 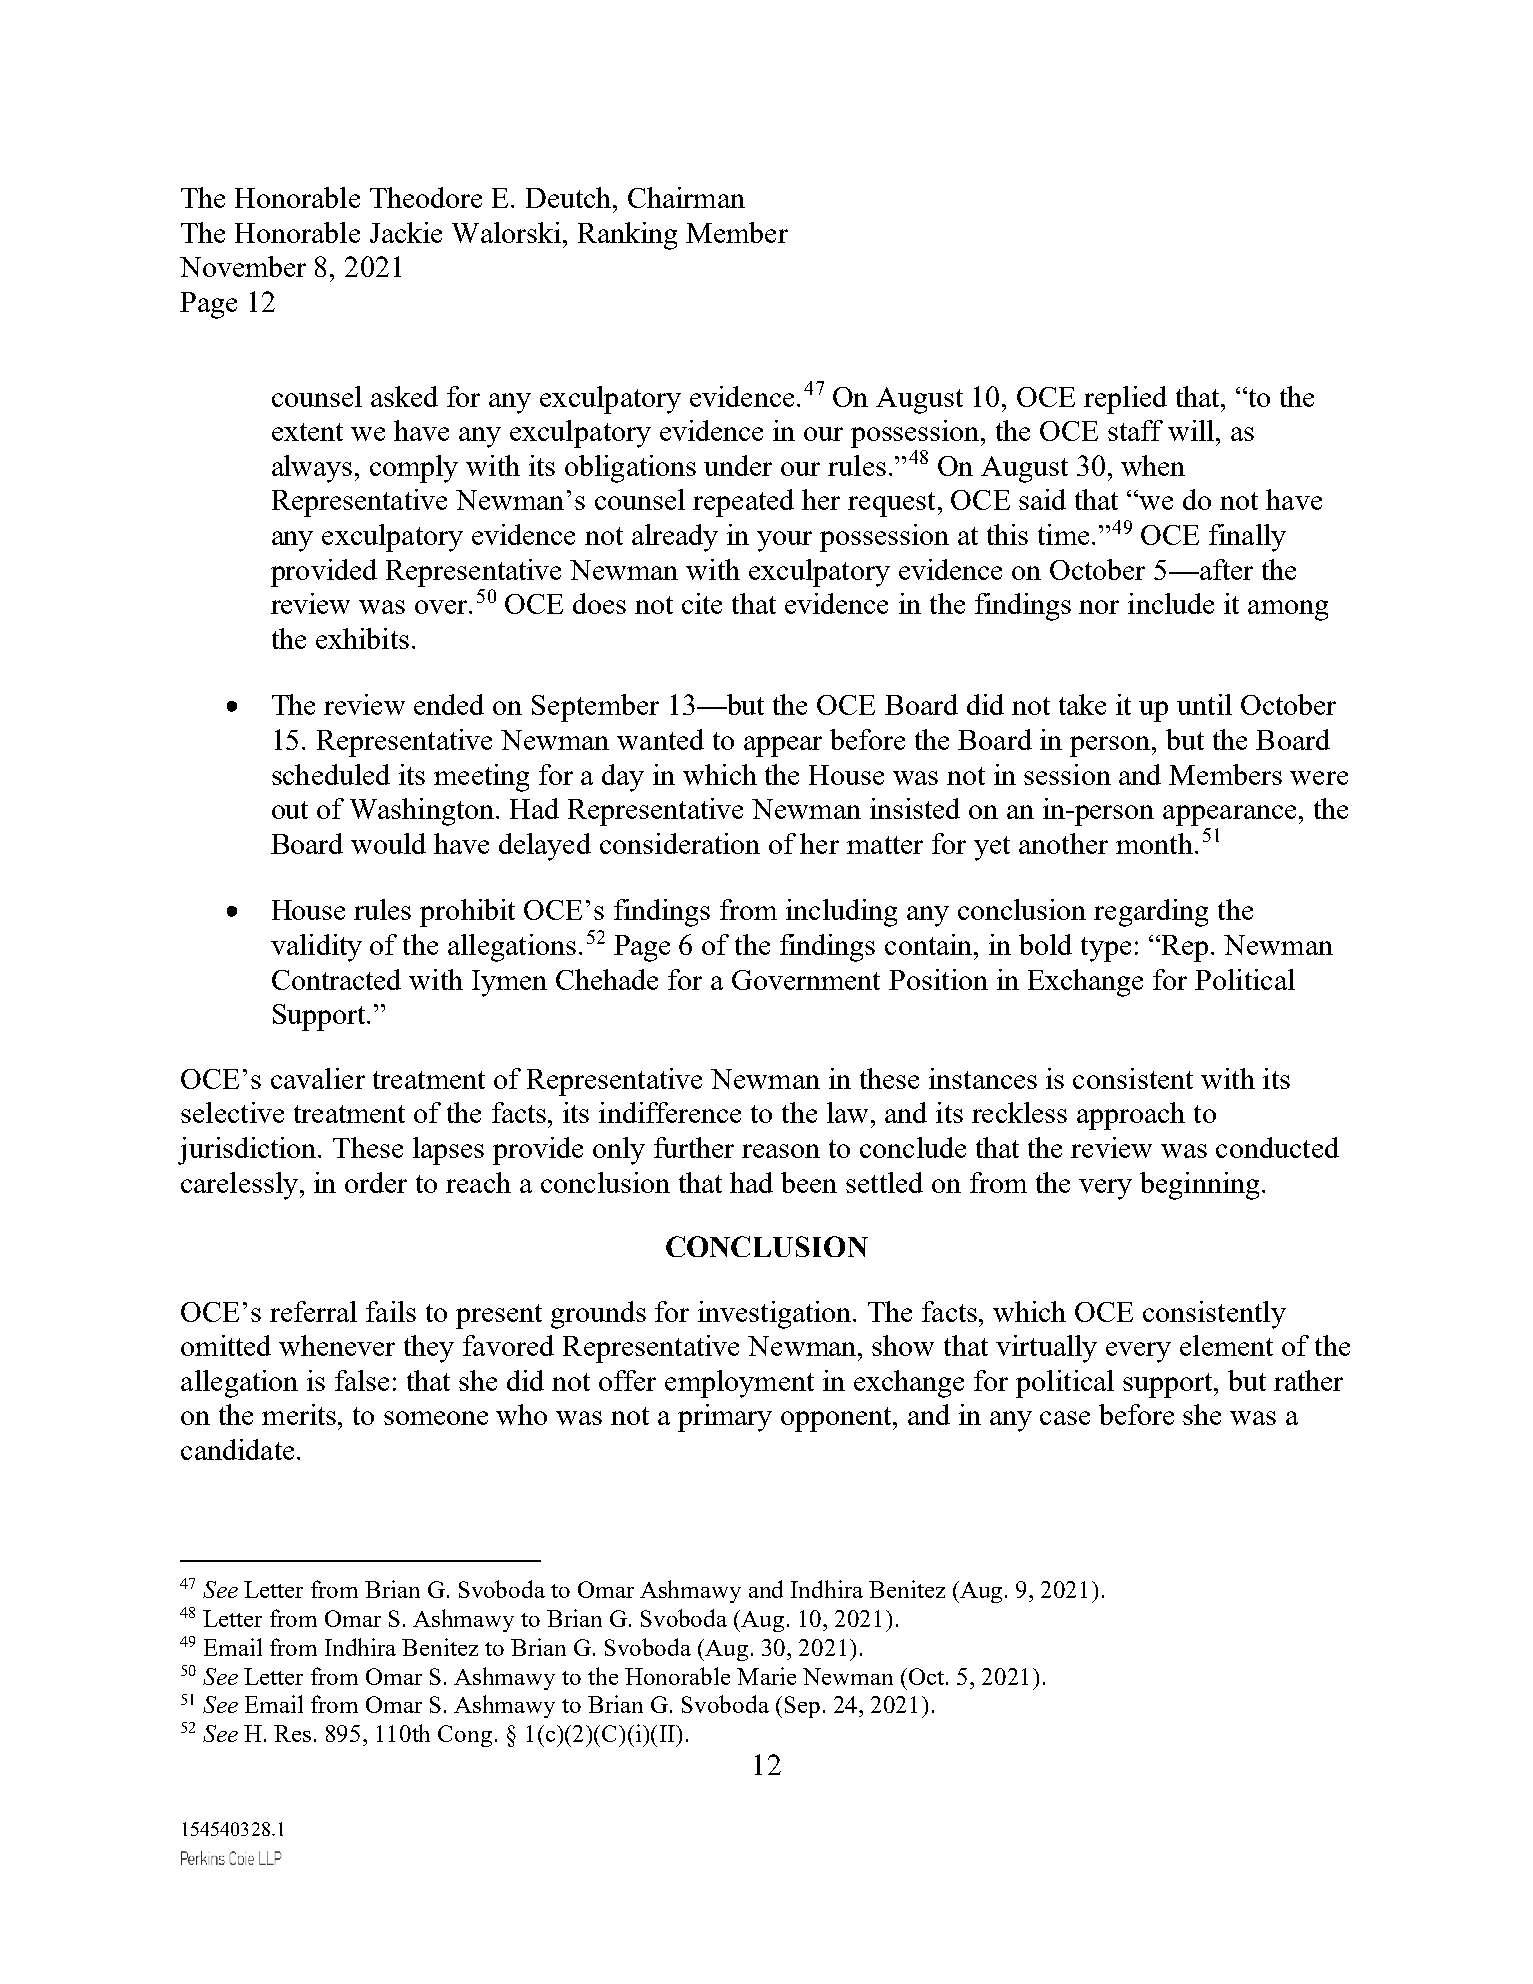 I want to click on another, so click(x=1063, y=843).
